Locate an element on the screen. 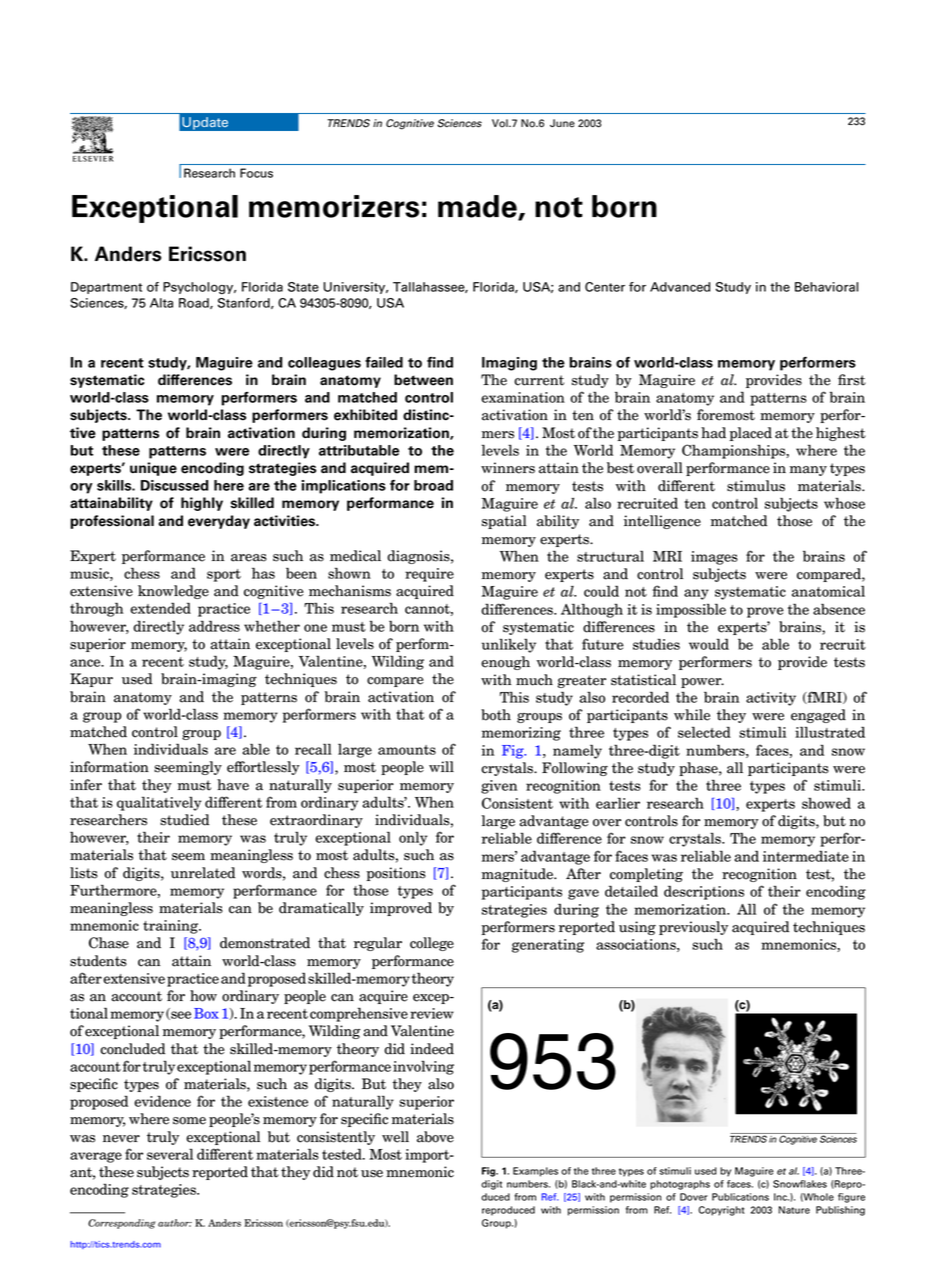 Image resolution: width=936 pixels, height=1288 pixels. spatial is located at coordinates (504, 522).
